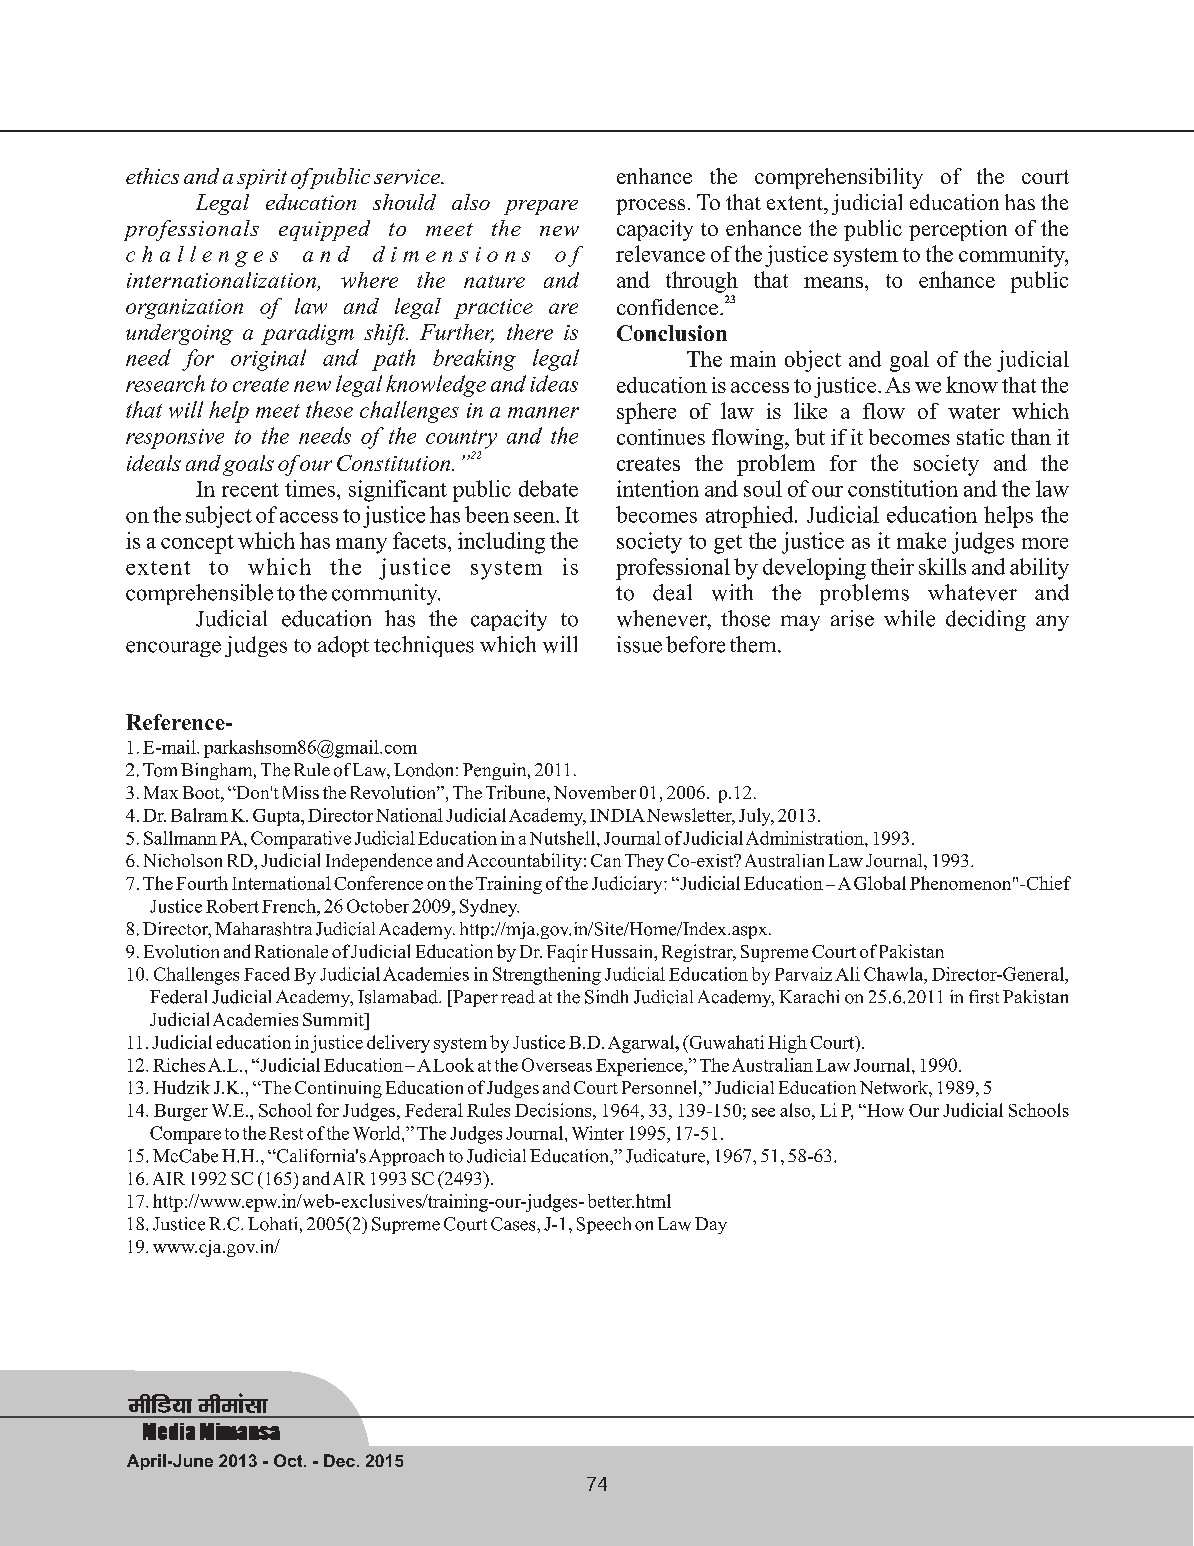 This screenshot has height=1546, width=1194. Describe the element at coordinates (604, 1225) in the screenshot. I see `Speech` at that location.
